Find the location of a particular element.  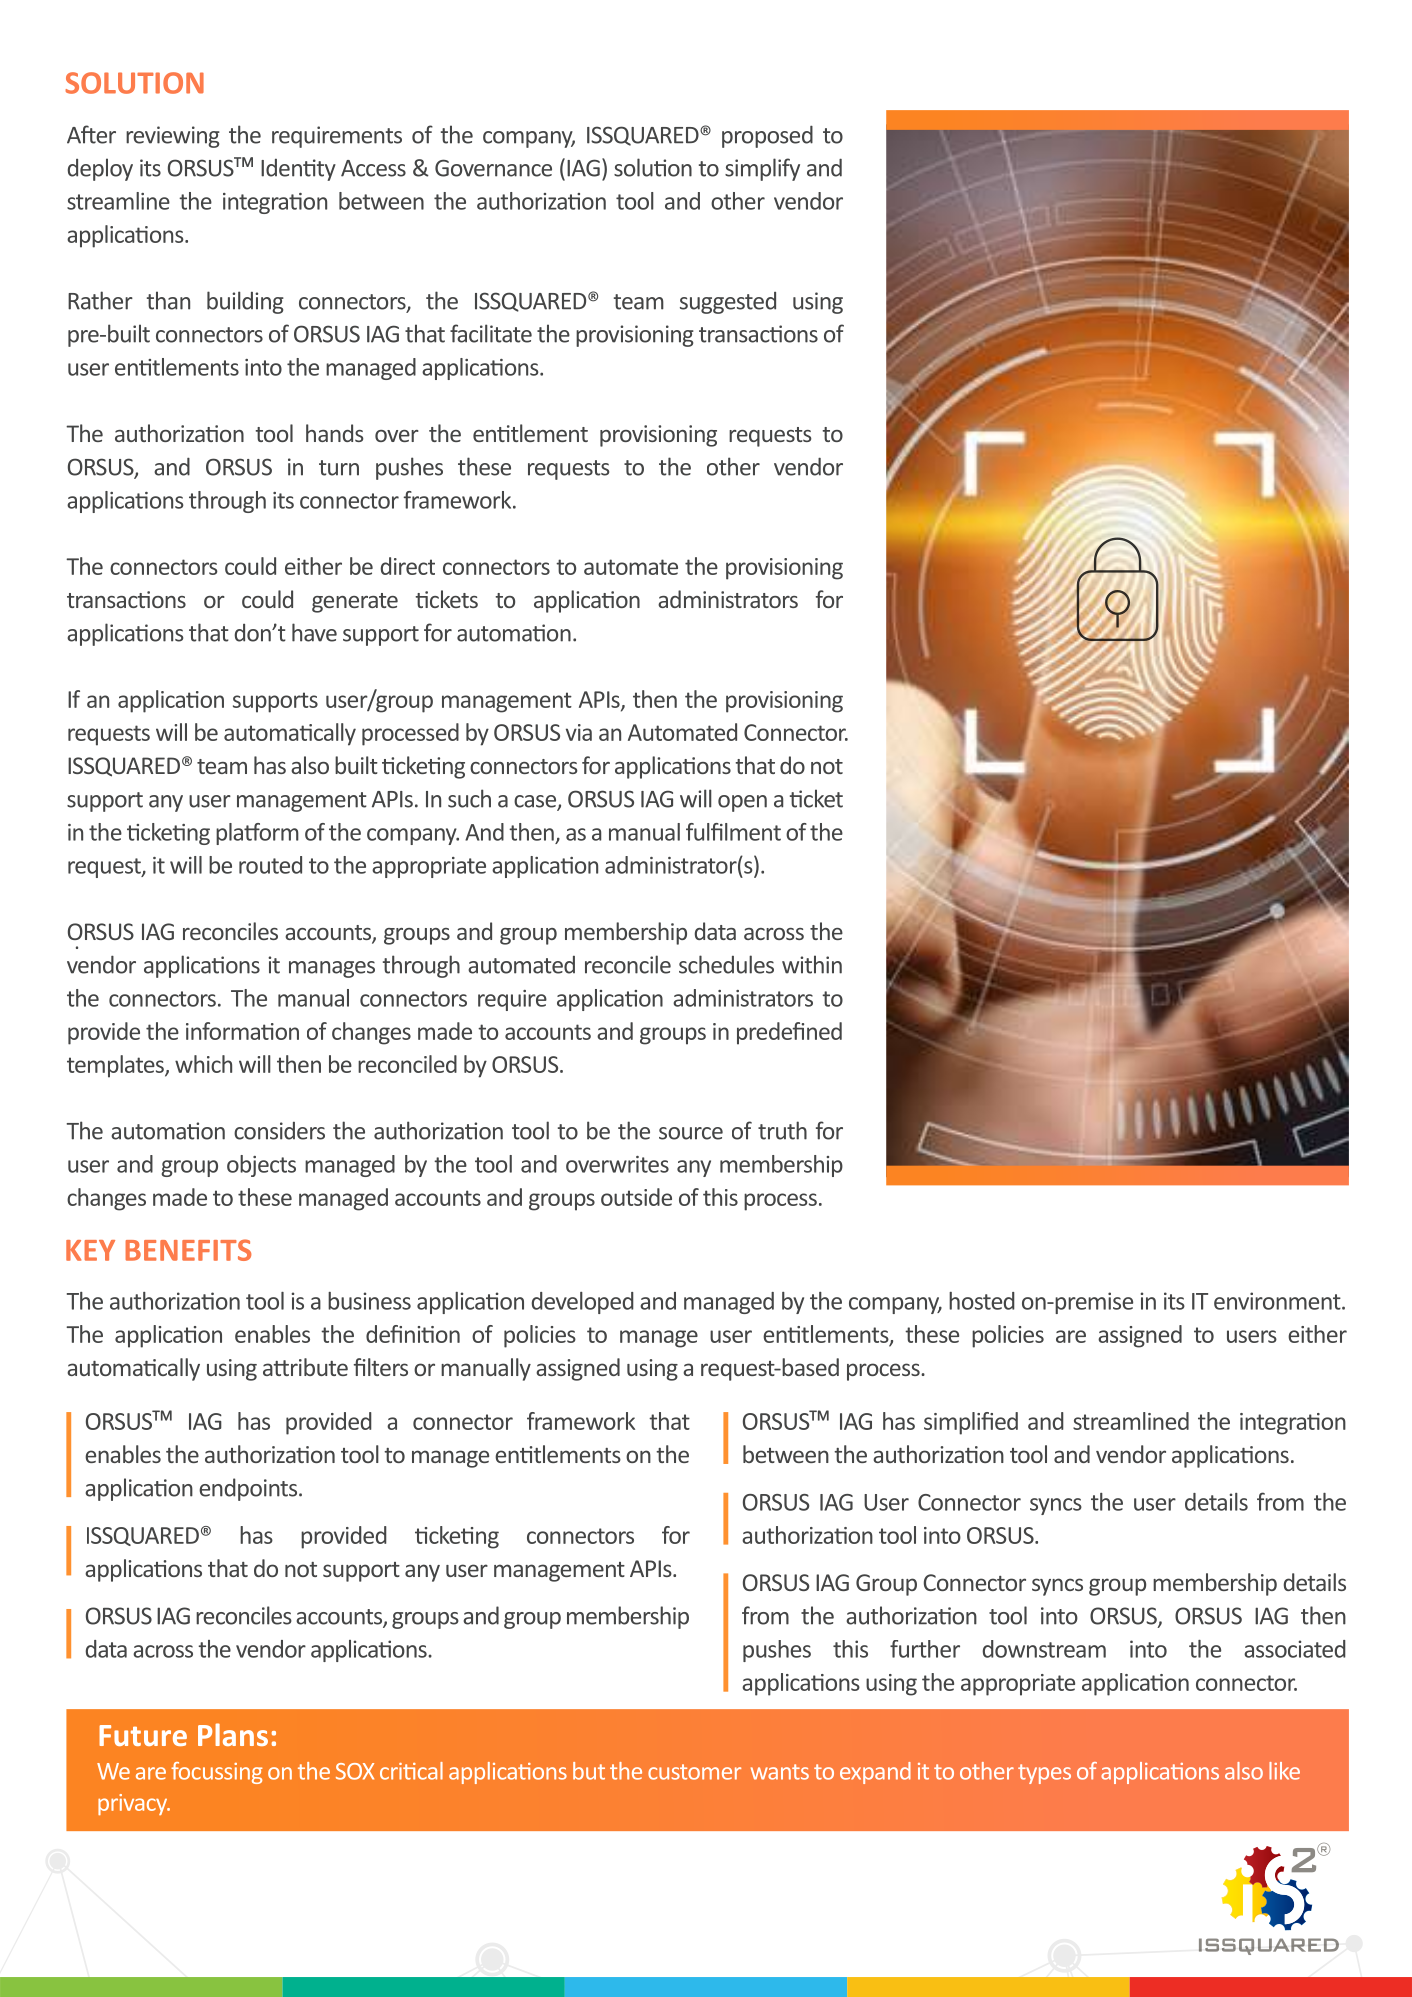

types is located at coordinates (1044, 1774).
